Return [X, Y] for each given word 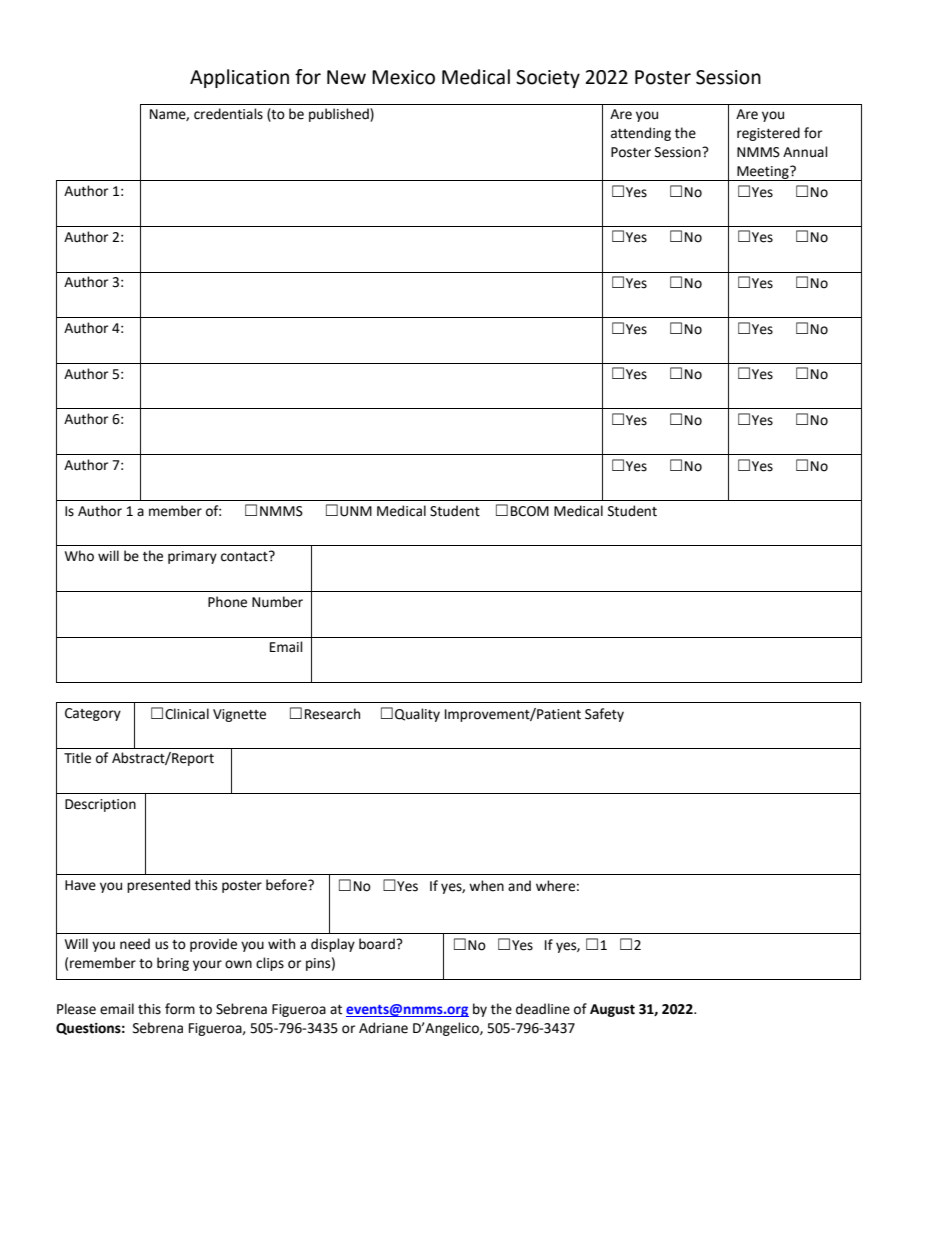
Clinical [187, 714]
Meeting [763, 173]
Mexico [403, 77]
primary [192, 557]
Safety [604, 715]
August [612, 1010]
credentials [228, 114]
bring [173, 964]
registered [768, 134]
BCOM [530, 511]
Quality [417, 715]
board [378, 944]
